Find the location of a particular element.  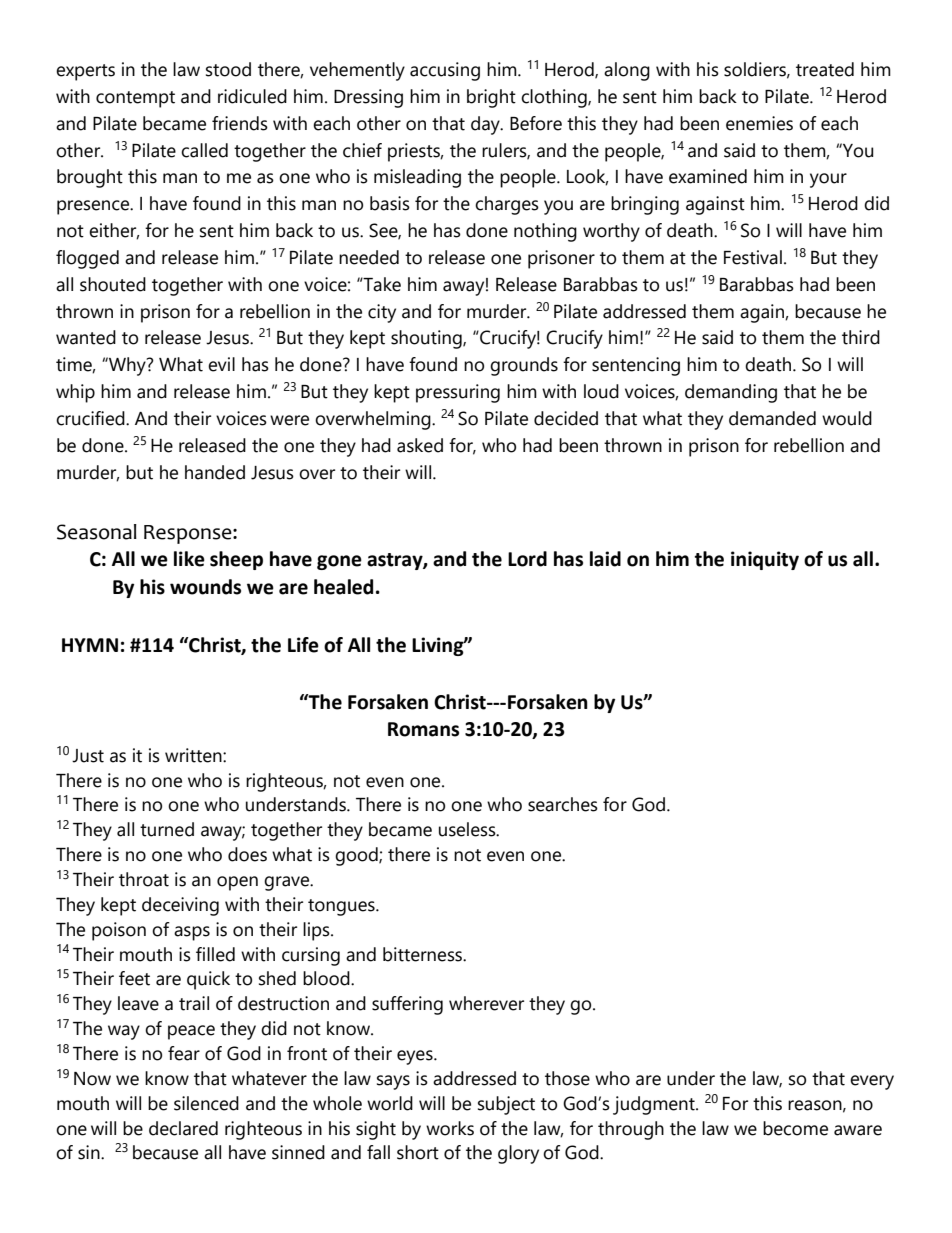

works is located at coordinates (450, 1128).
